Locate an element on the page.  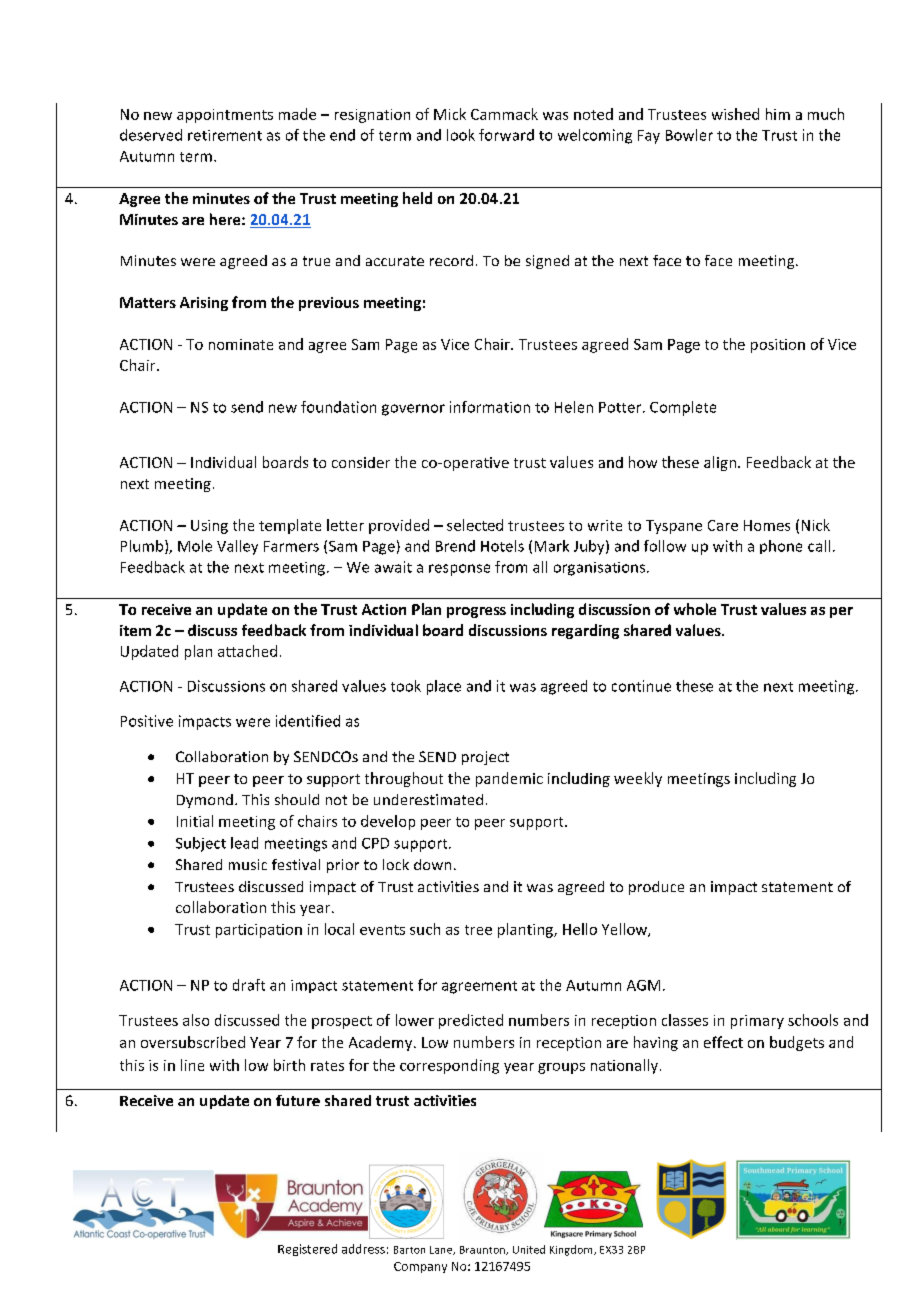
retirement is located at coordinates (225, 135).
